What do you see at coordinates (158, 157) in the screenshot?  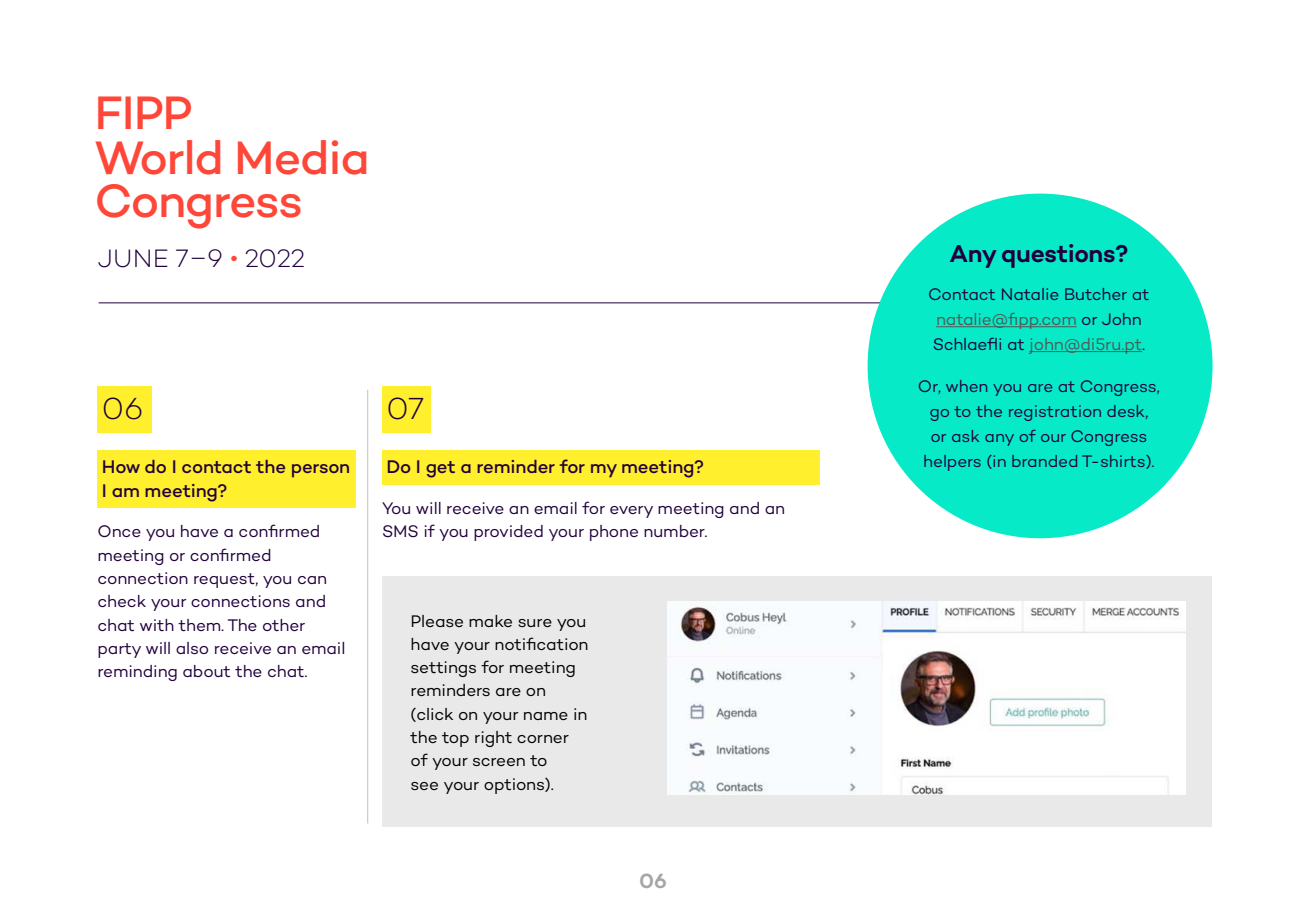 I see `World` at bounding box center [158, 157].
